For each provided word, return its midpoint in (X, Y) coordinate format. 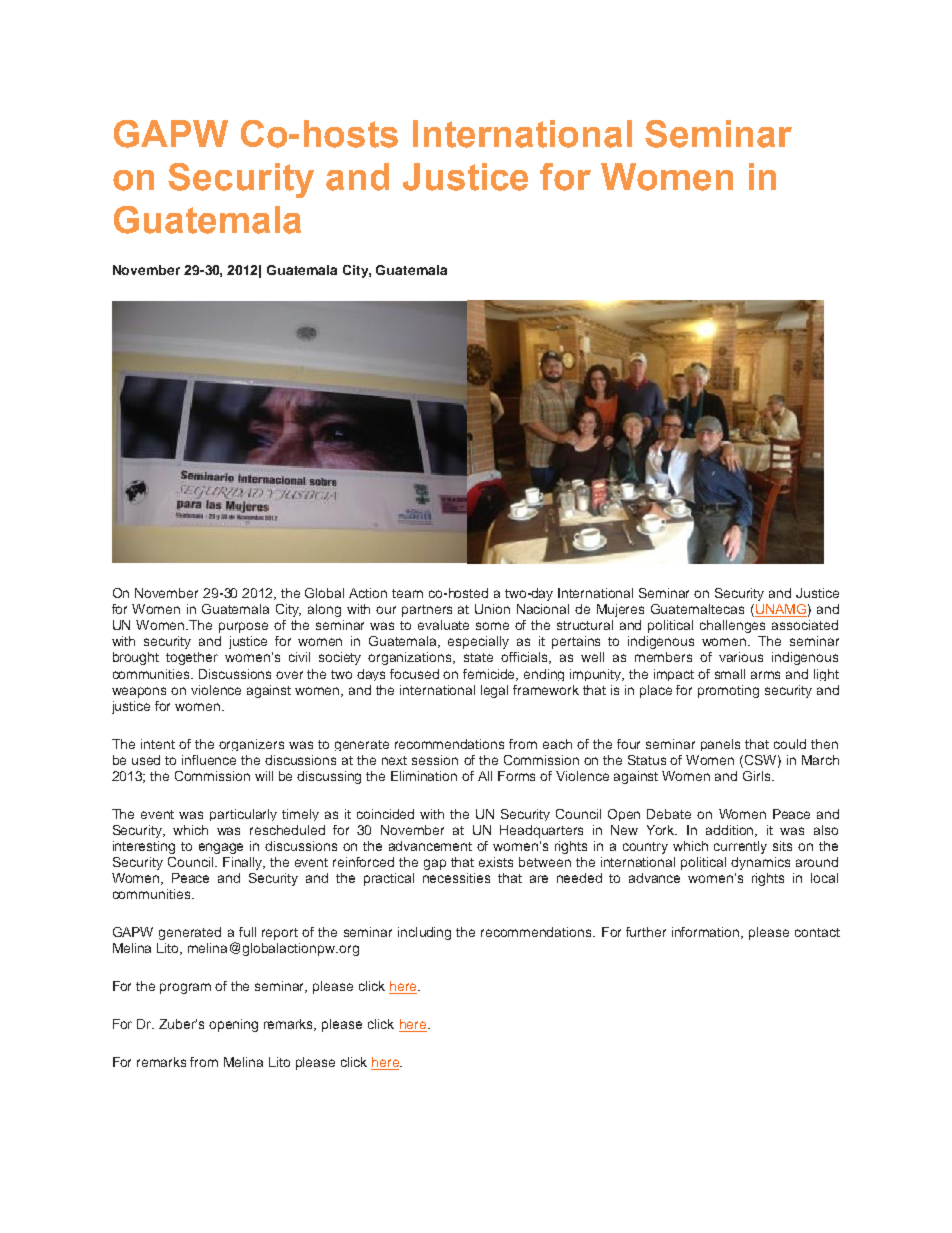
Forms (516, 776)
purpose (243, 627)
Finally (244, 863)
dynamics (760, 863)
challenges (732, 626)
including (424, 933)
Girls (758, 776)
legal (494, 691)
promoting (728, 691)
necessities (456, 878)
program (185, 988)
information (707, 933)
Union (492, 609)
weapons (139, 692)
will (264, 776)
